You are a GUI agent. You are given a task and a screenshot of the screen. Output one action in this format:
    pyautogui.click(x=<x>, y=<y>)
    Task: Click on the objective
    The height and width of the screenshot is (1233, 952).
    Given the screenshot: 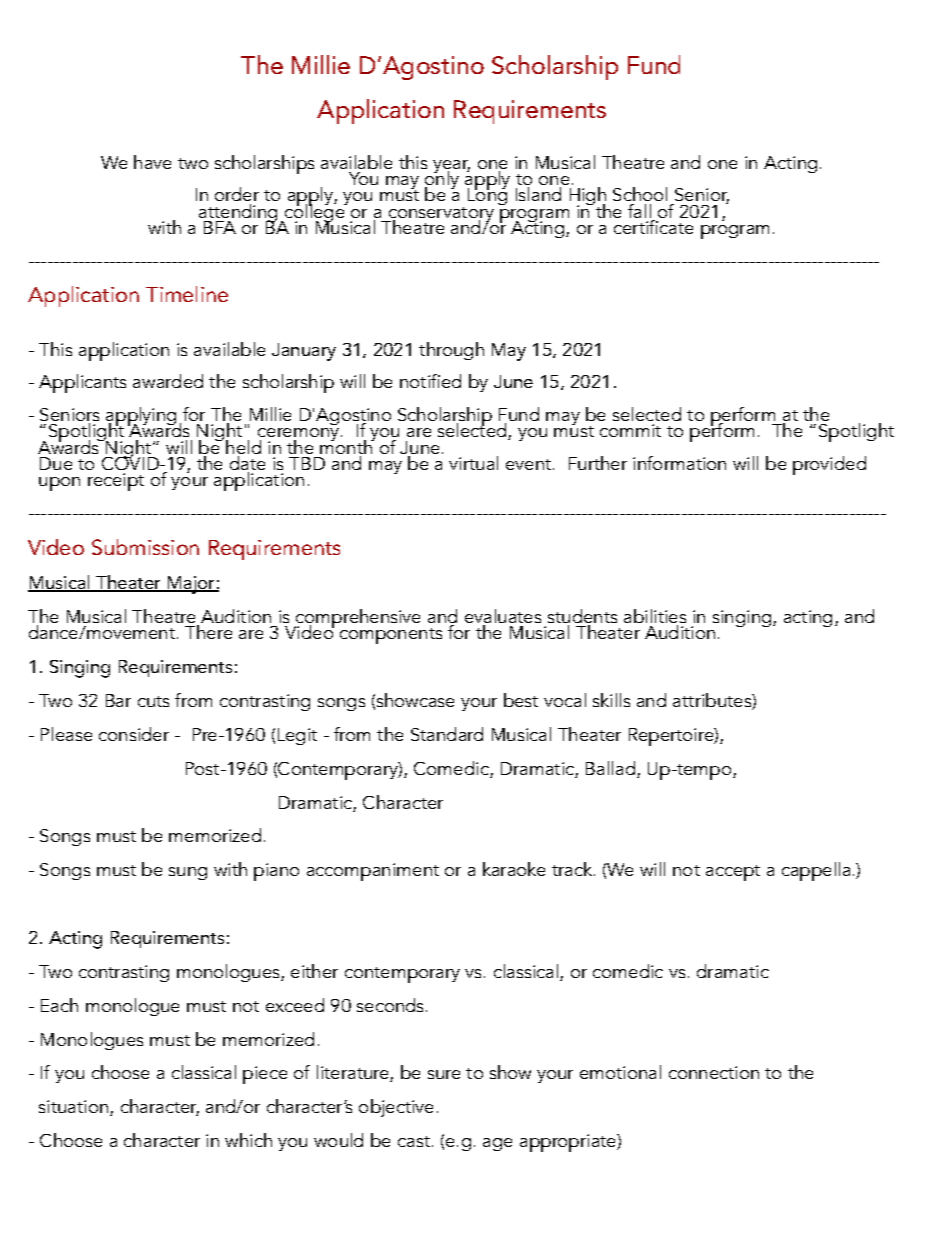 What is the action you would take?
    pyautogui.click(x=396, y=1108)
